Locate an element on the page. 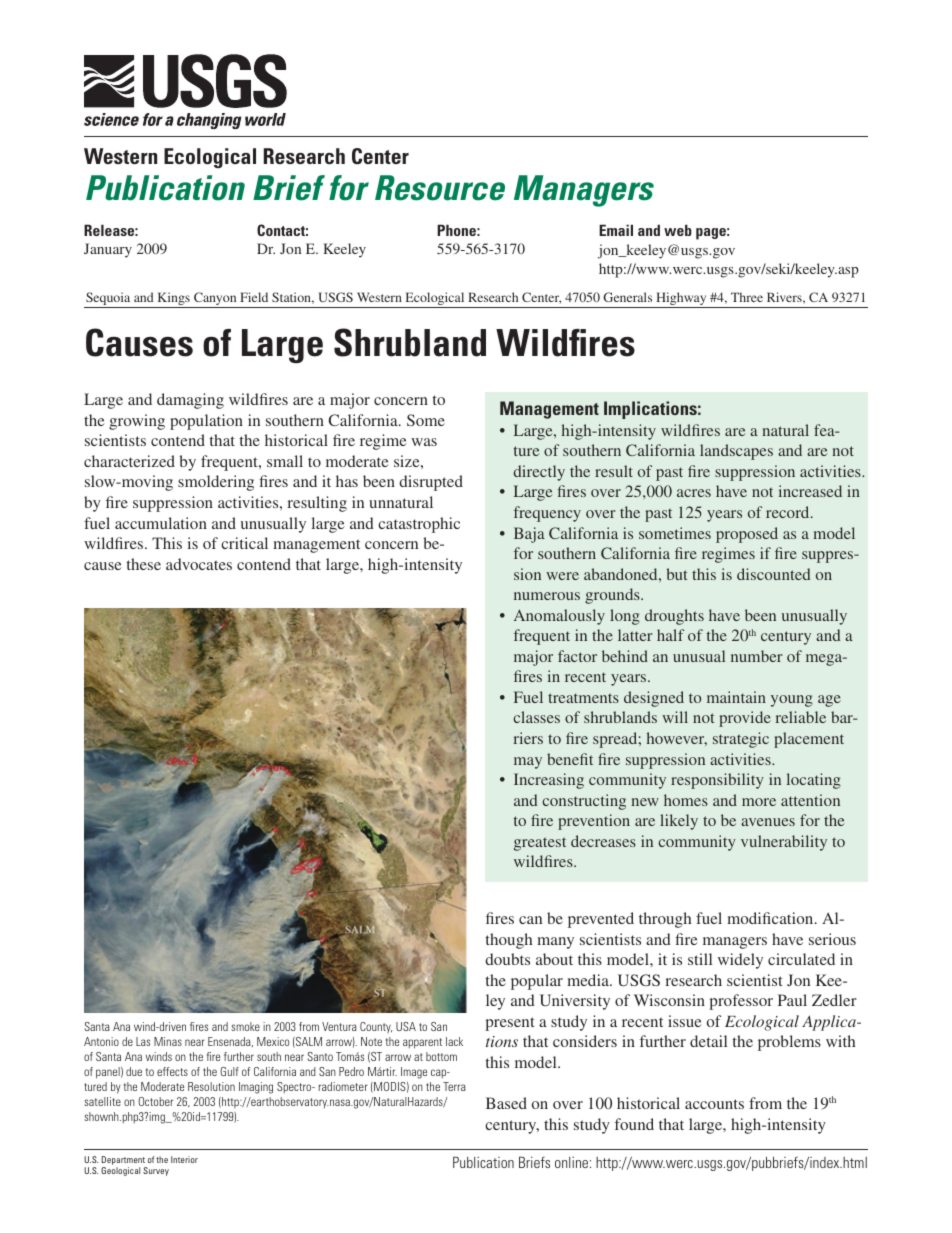 Image resolution: width=952 pixels, height=1233 pixels. advocates is located at coordinates (199, 564).
